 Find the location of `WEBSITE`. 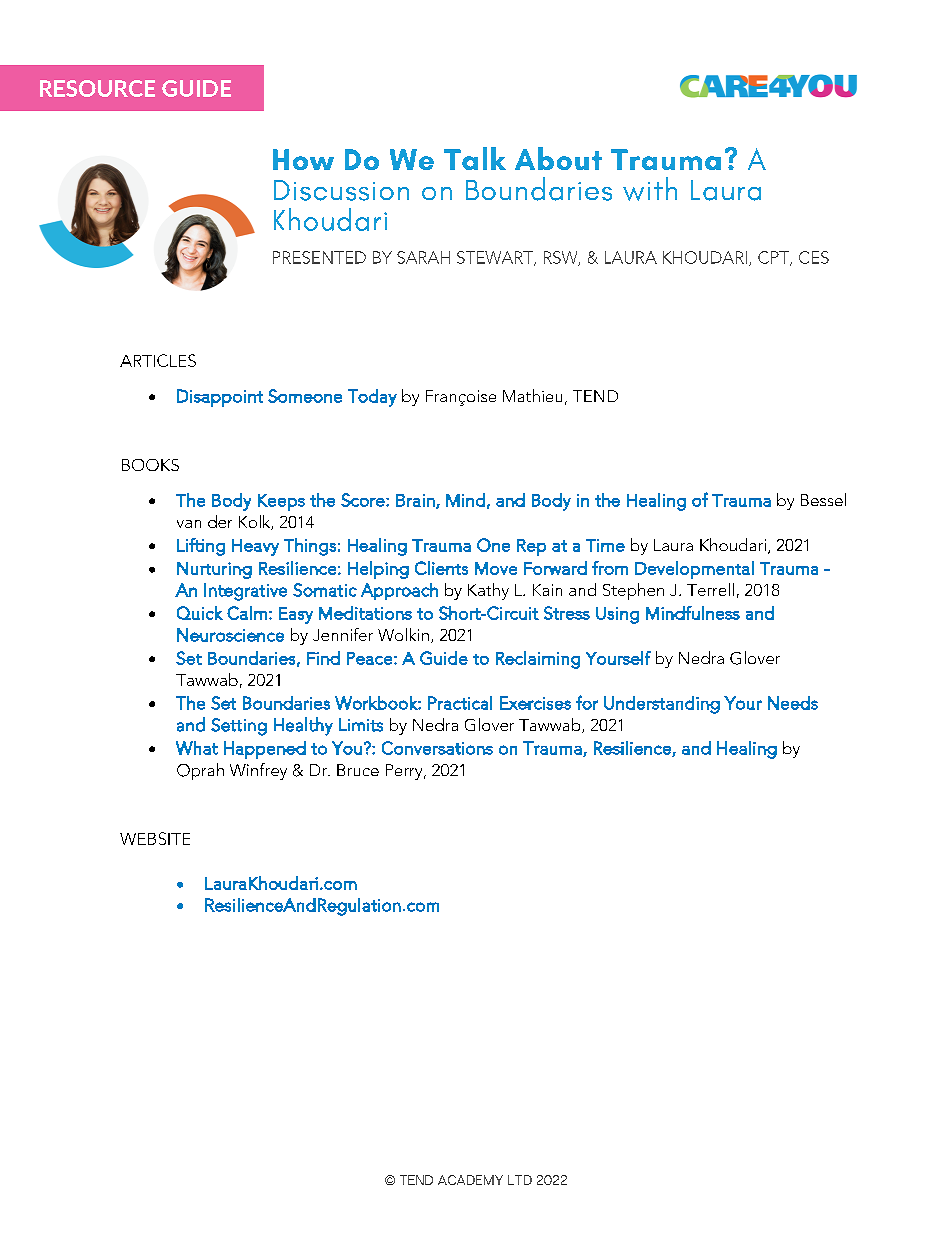

WEBSITE is located at coordinates (155, 838).
